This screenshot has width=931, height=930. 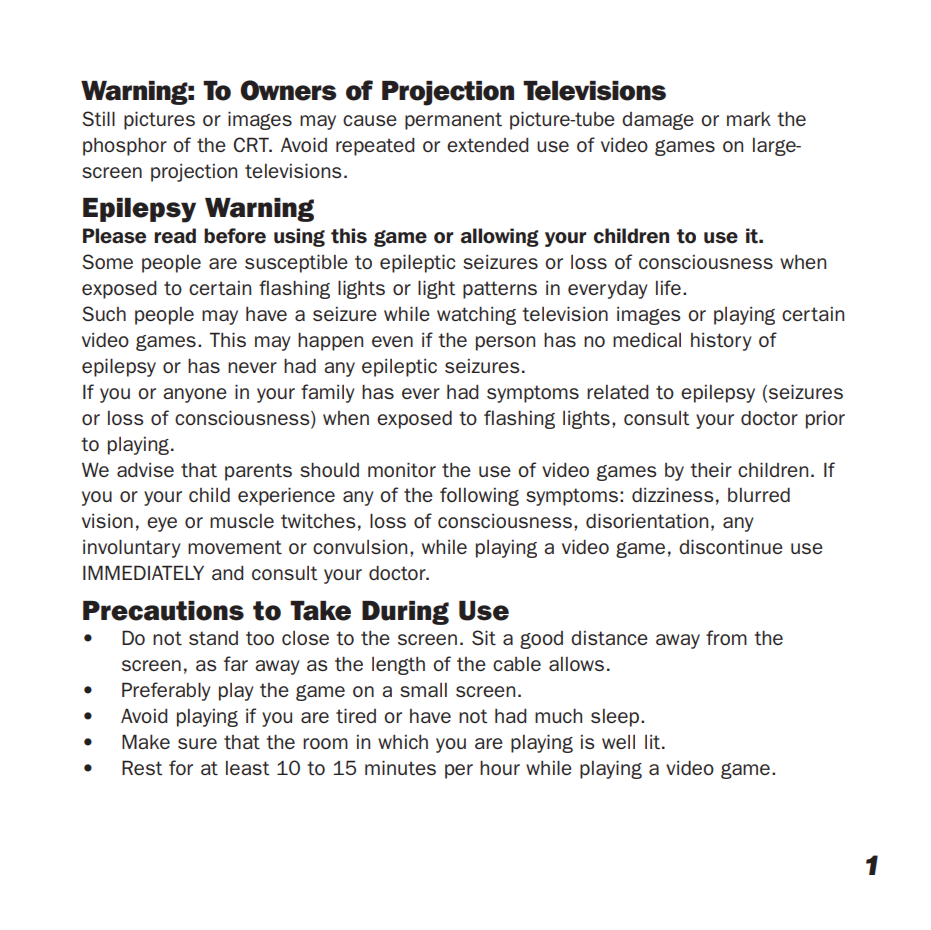 What do you see at coordinates (668, 287) in the screenshot?
I see `life` at bounding box center [668, 287].
